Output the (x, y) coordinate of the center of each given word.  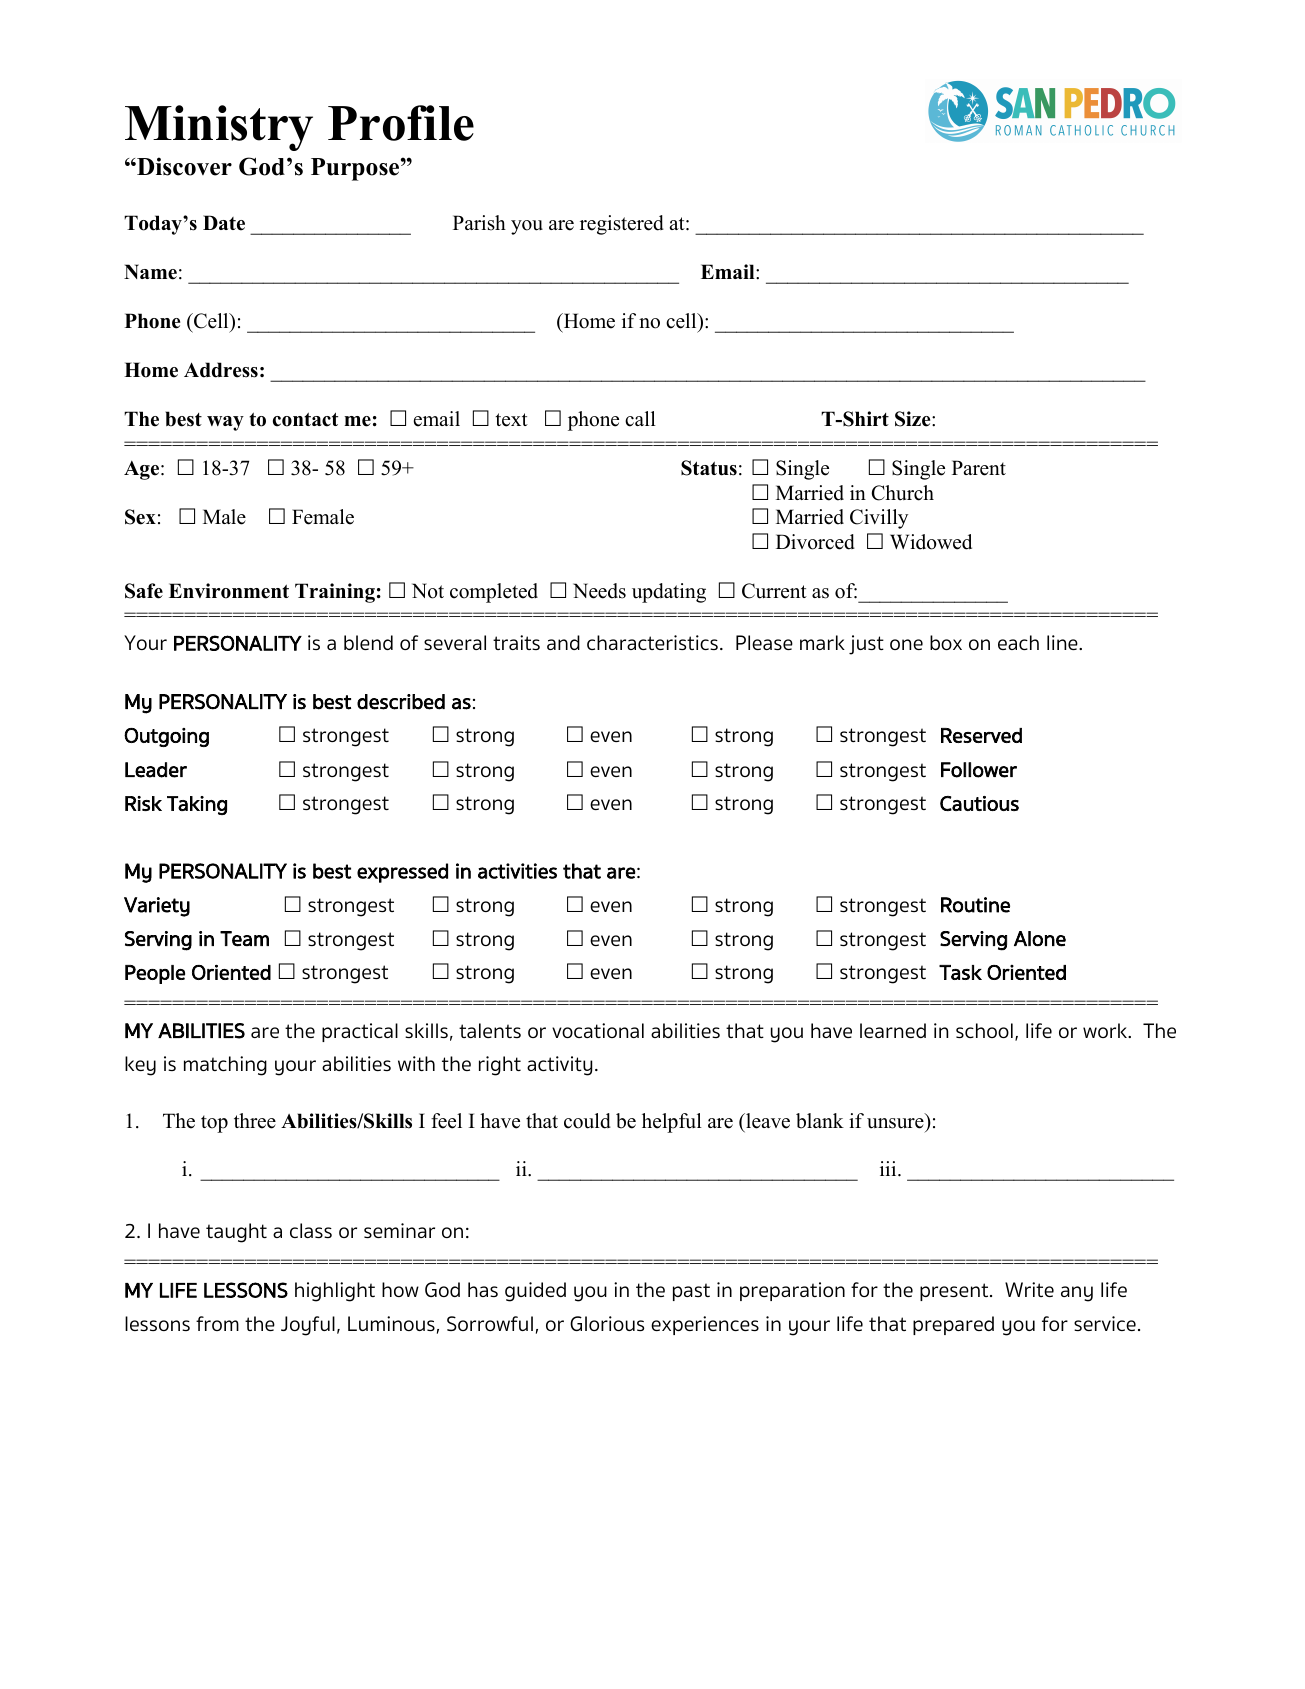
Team (244, 939)
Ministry (219, 128)
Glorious (607, 1323)
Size (914, 419)
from (217, 1323)
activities (517, 871)
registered (622, 225)
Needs (599, 591)
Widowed (931, 542)
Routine (975, 905)
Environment (229, 591)
